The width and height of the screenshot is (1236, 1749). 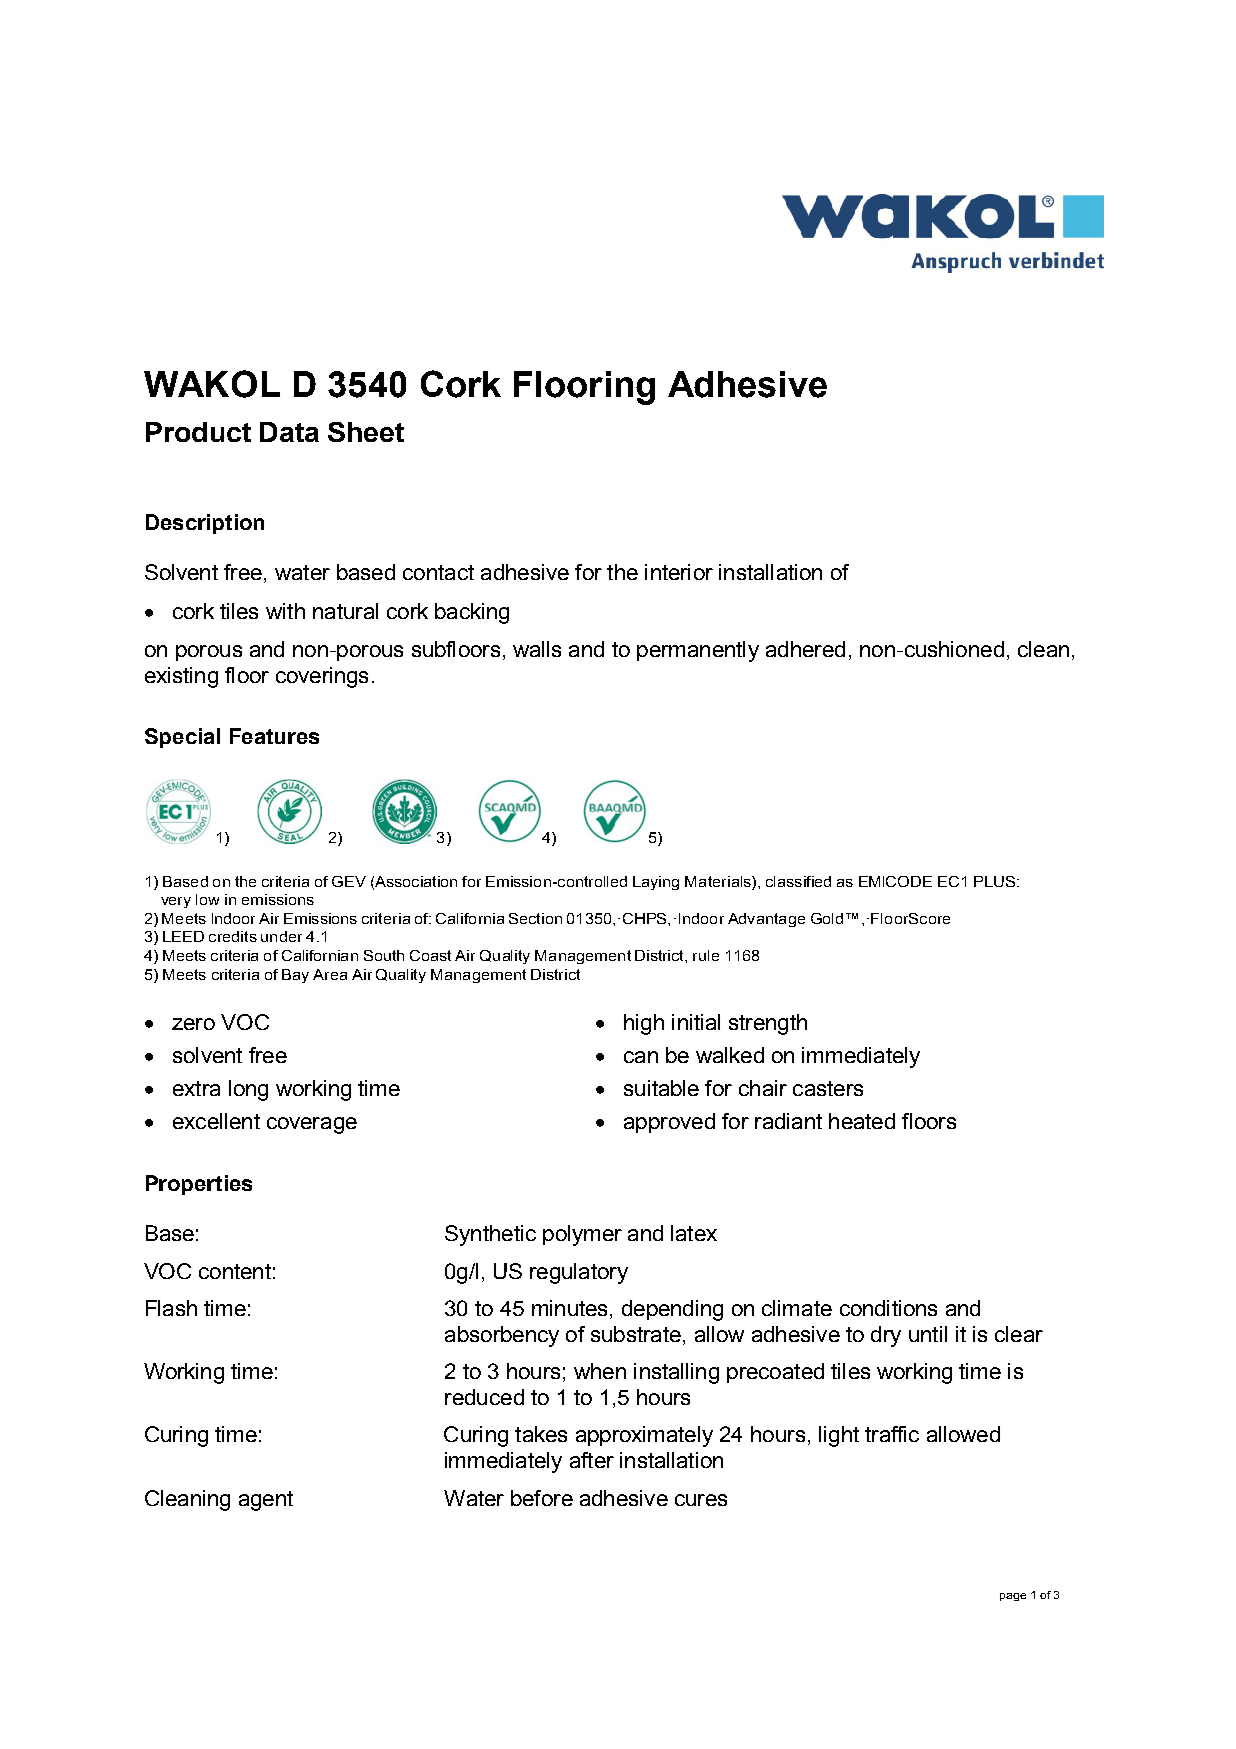 I want to click on heated, so click(x=862, y=1121).
